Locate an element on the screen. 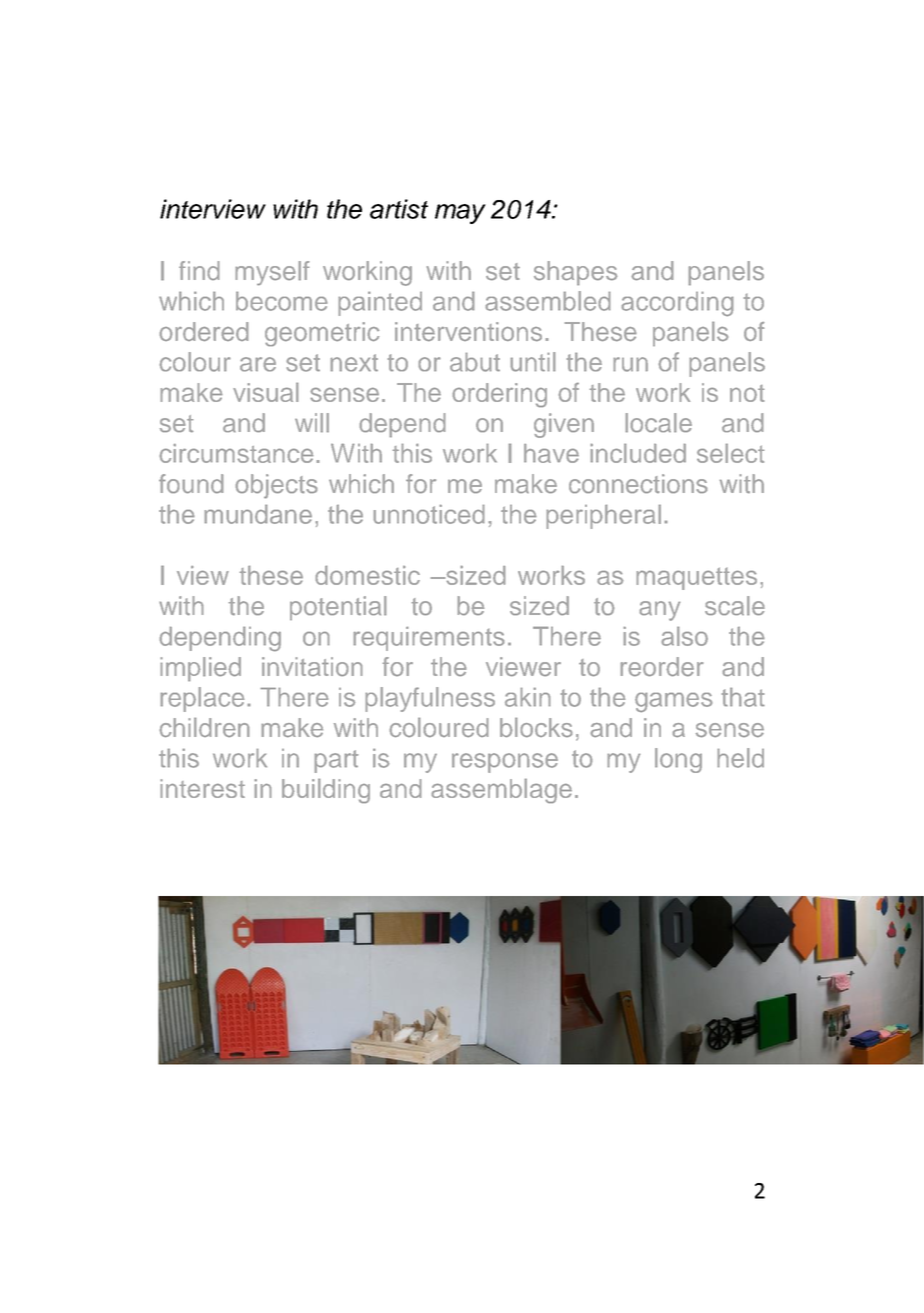  response is located at coordinates (505, 763).
